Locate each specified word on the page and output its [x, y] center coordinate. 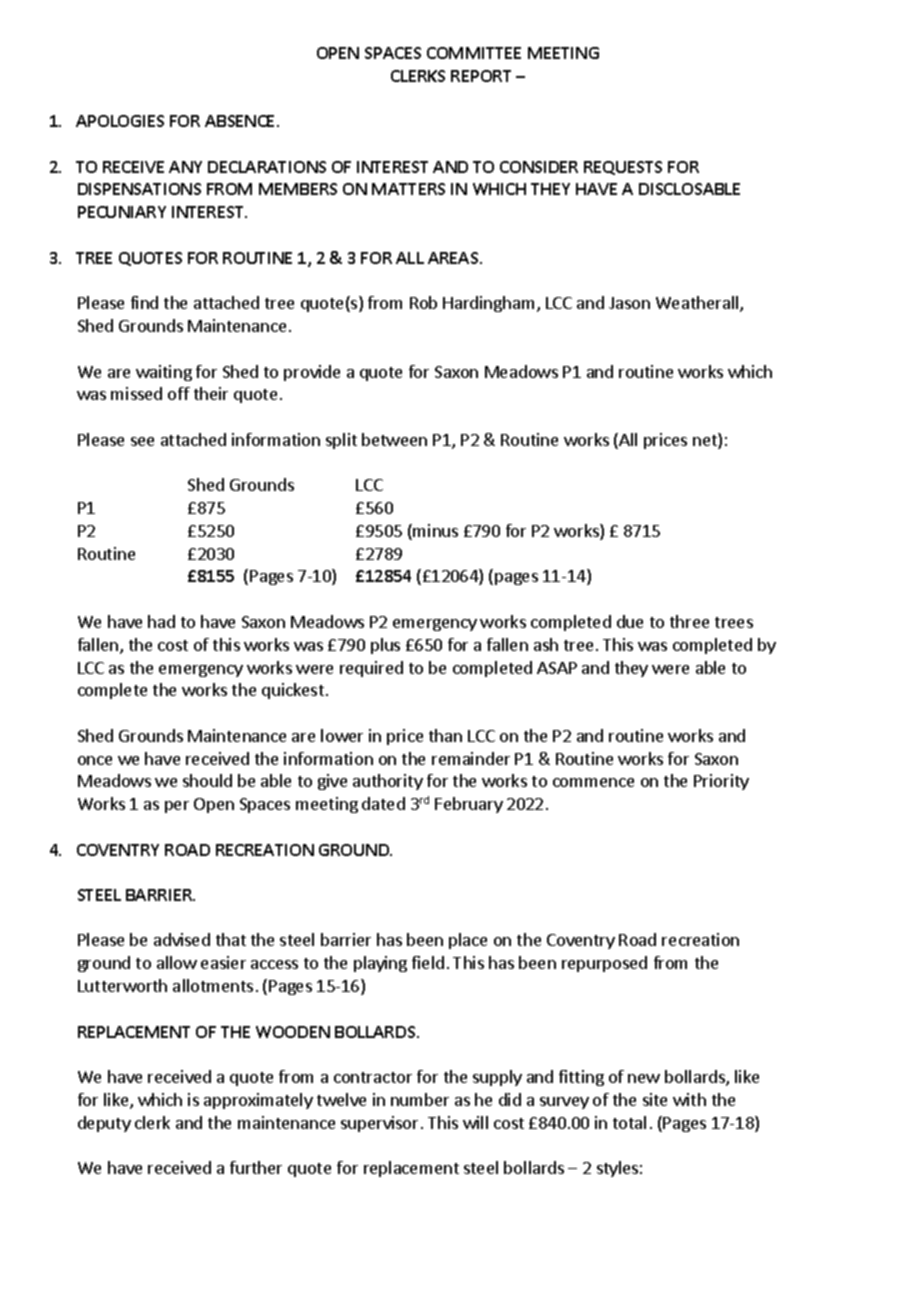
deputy [104, 1124]
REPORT [481, 76]
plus [385, 646]
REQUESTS [623, 168]
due [630, 621]
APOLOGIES [120, 121]
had [161, 621]
